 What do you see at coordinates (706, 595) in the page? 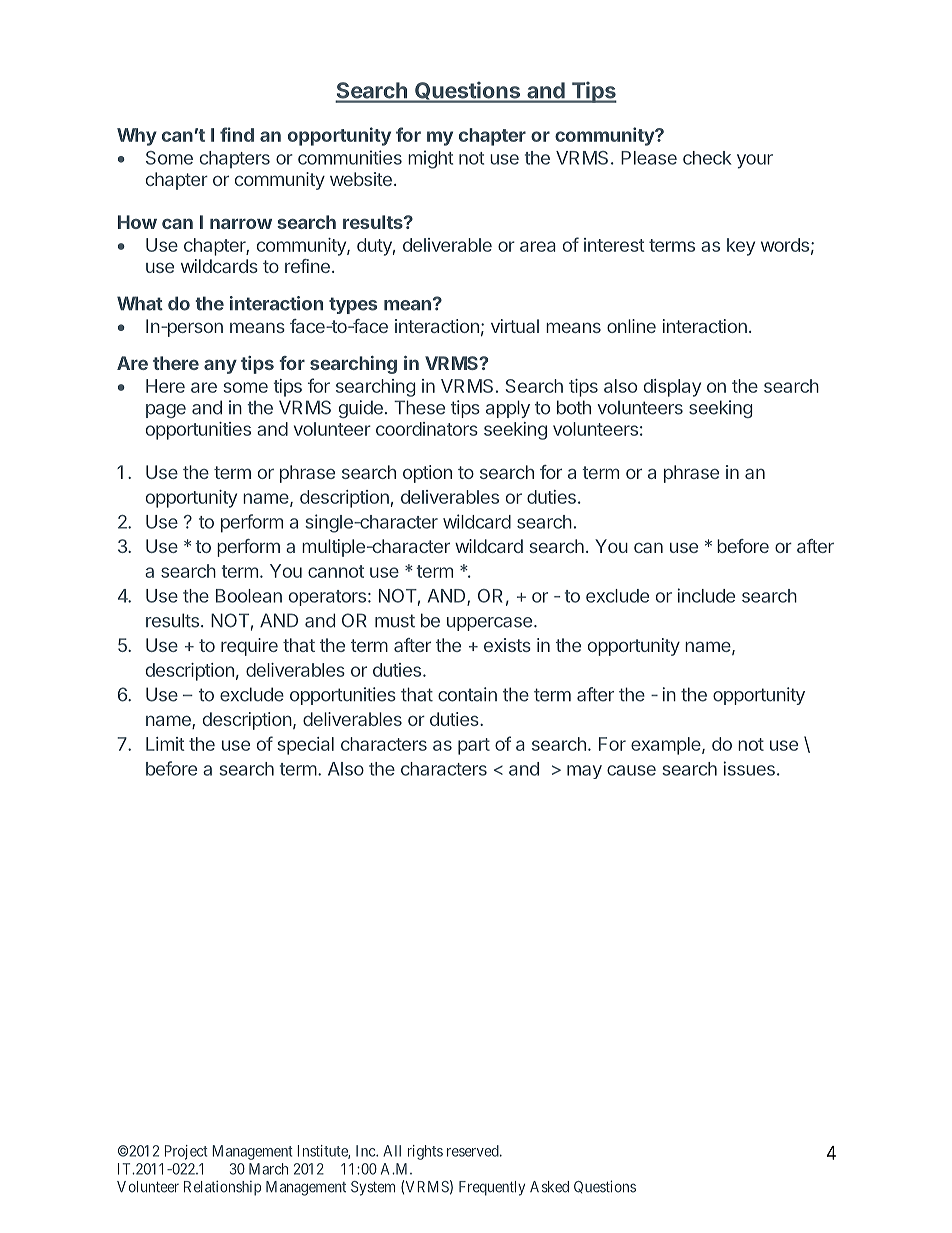
I see `include` at bounding box center [706, 595].
